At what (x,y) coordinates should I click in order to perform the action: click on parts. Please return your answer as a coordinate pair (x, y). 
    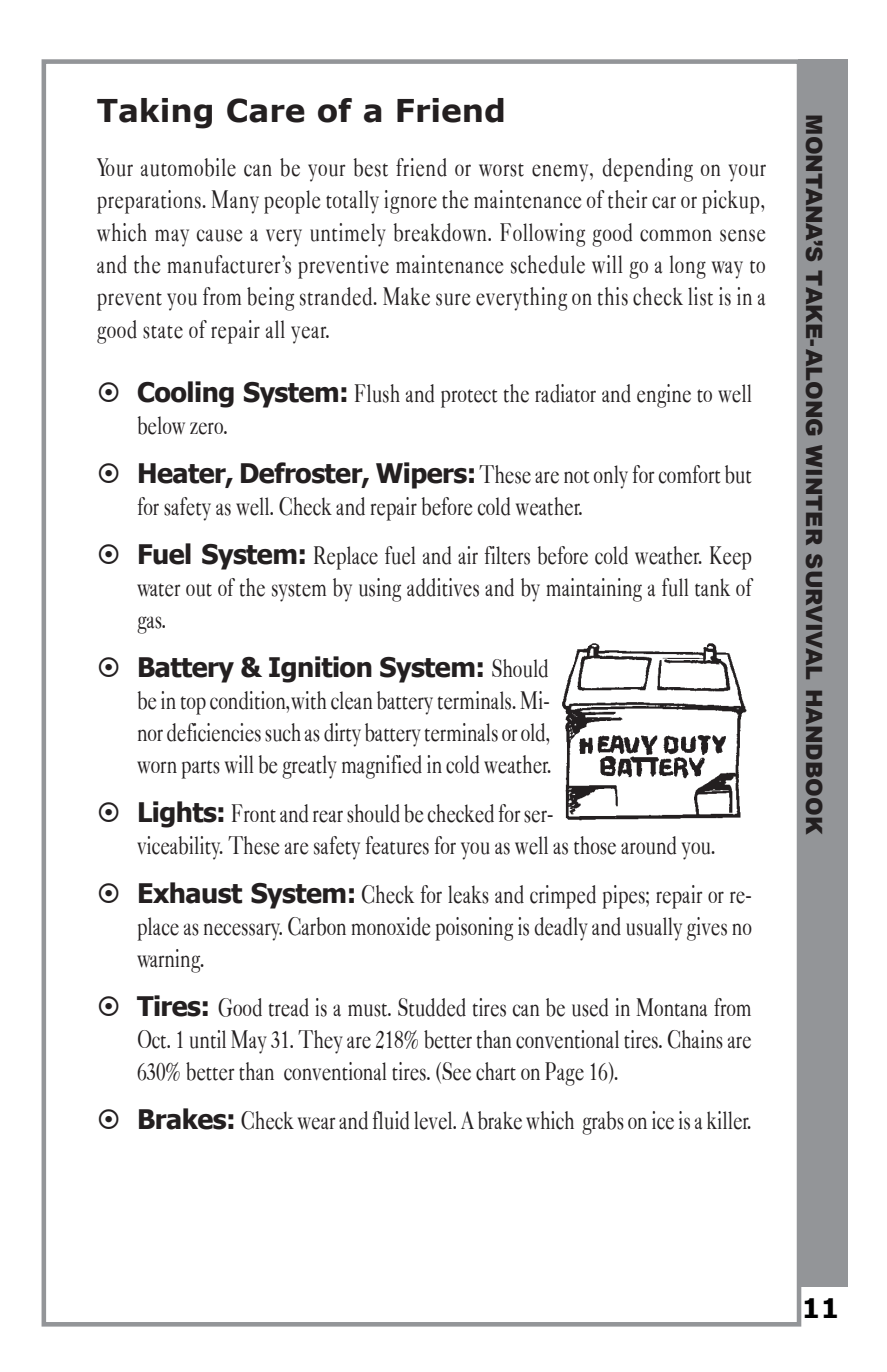
    Looking at the image, I should click on (201, 769).
